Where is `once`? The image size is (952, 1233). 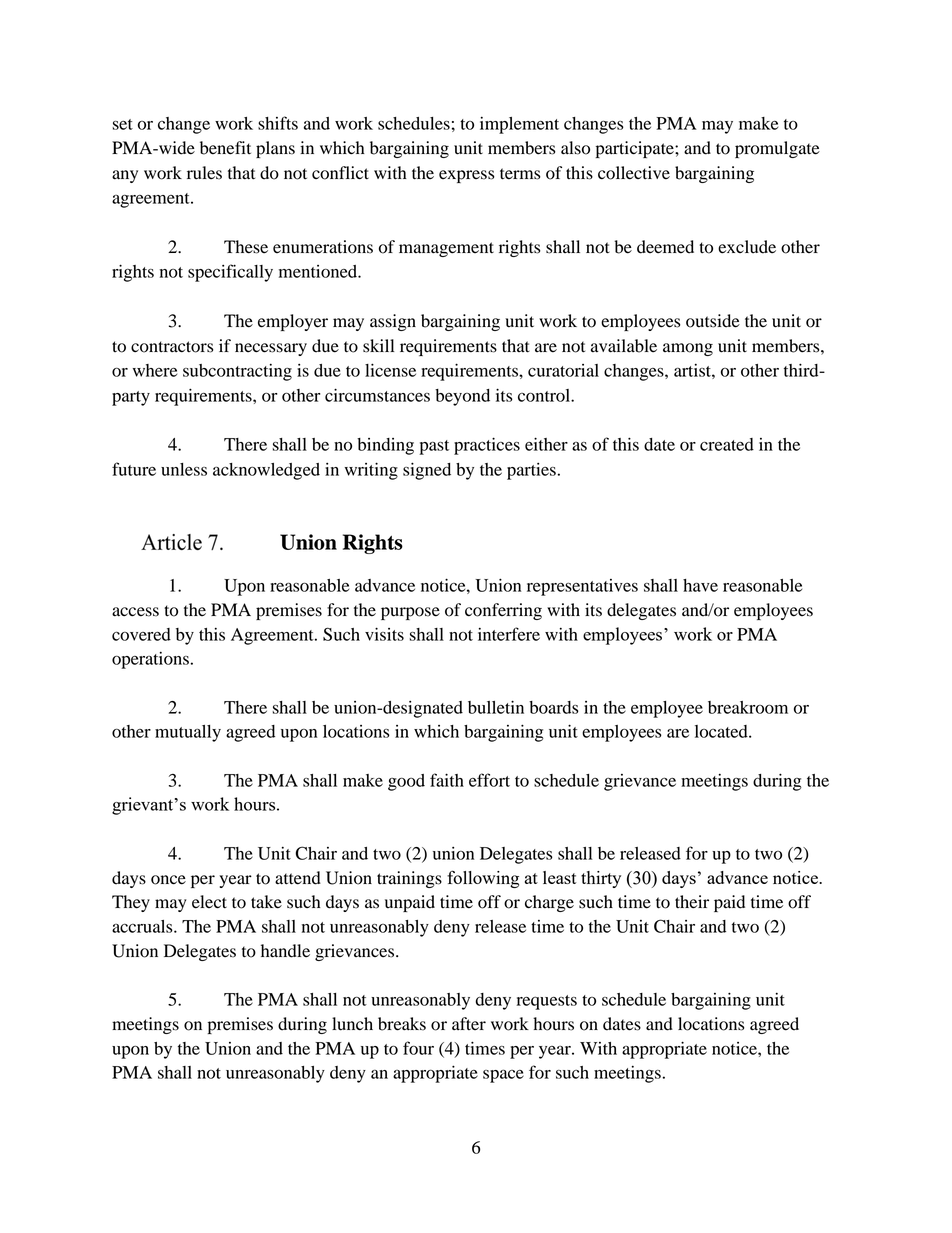 once is located at coordinates (168, 880).
